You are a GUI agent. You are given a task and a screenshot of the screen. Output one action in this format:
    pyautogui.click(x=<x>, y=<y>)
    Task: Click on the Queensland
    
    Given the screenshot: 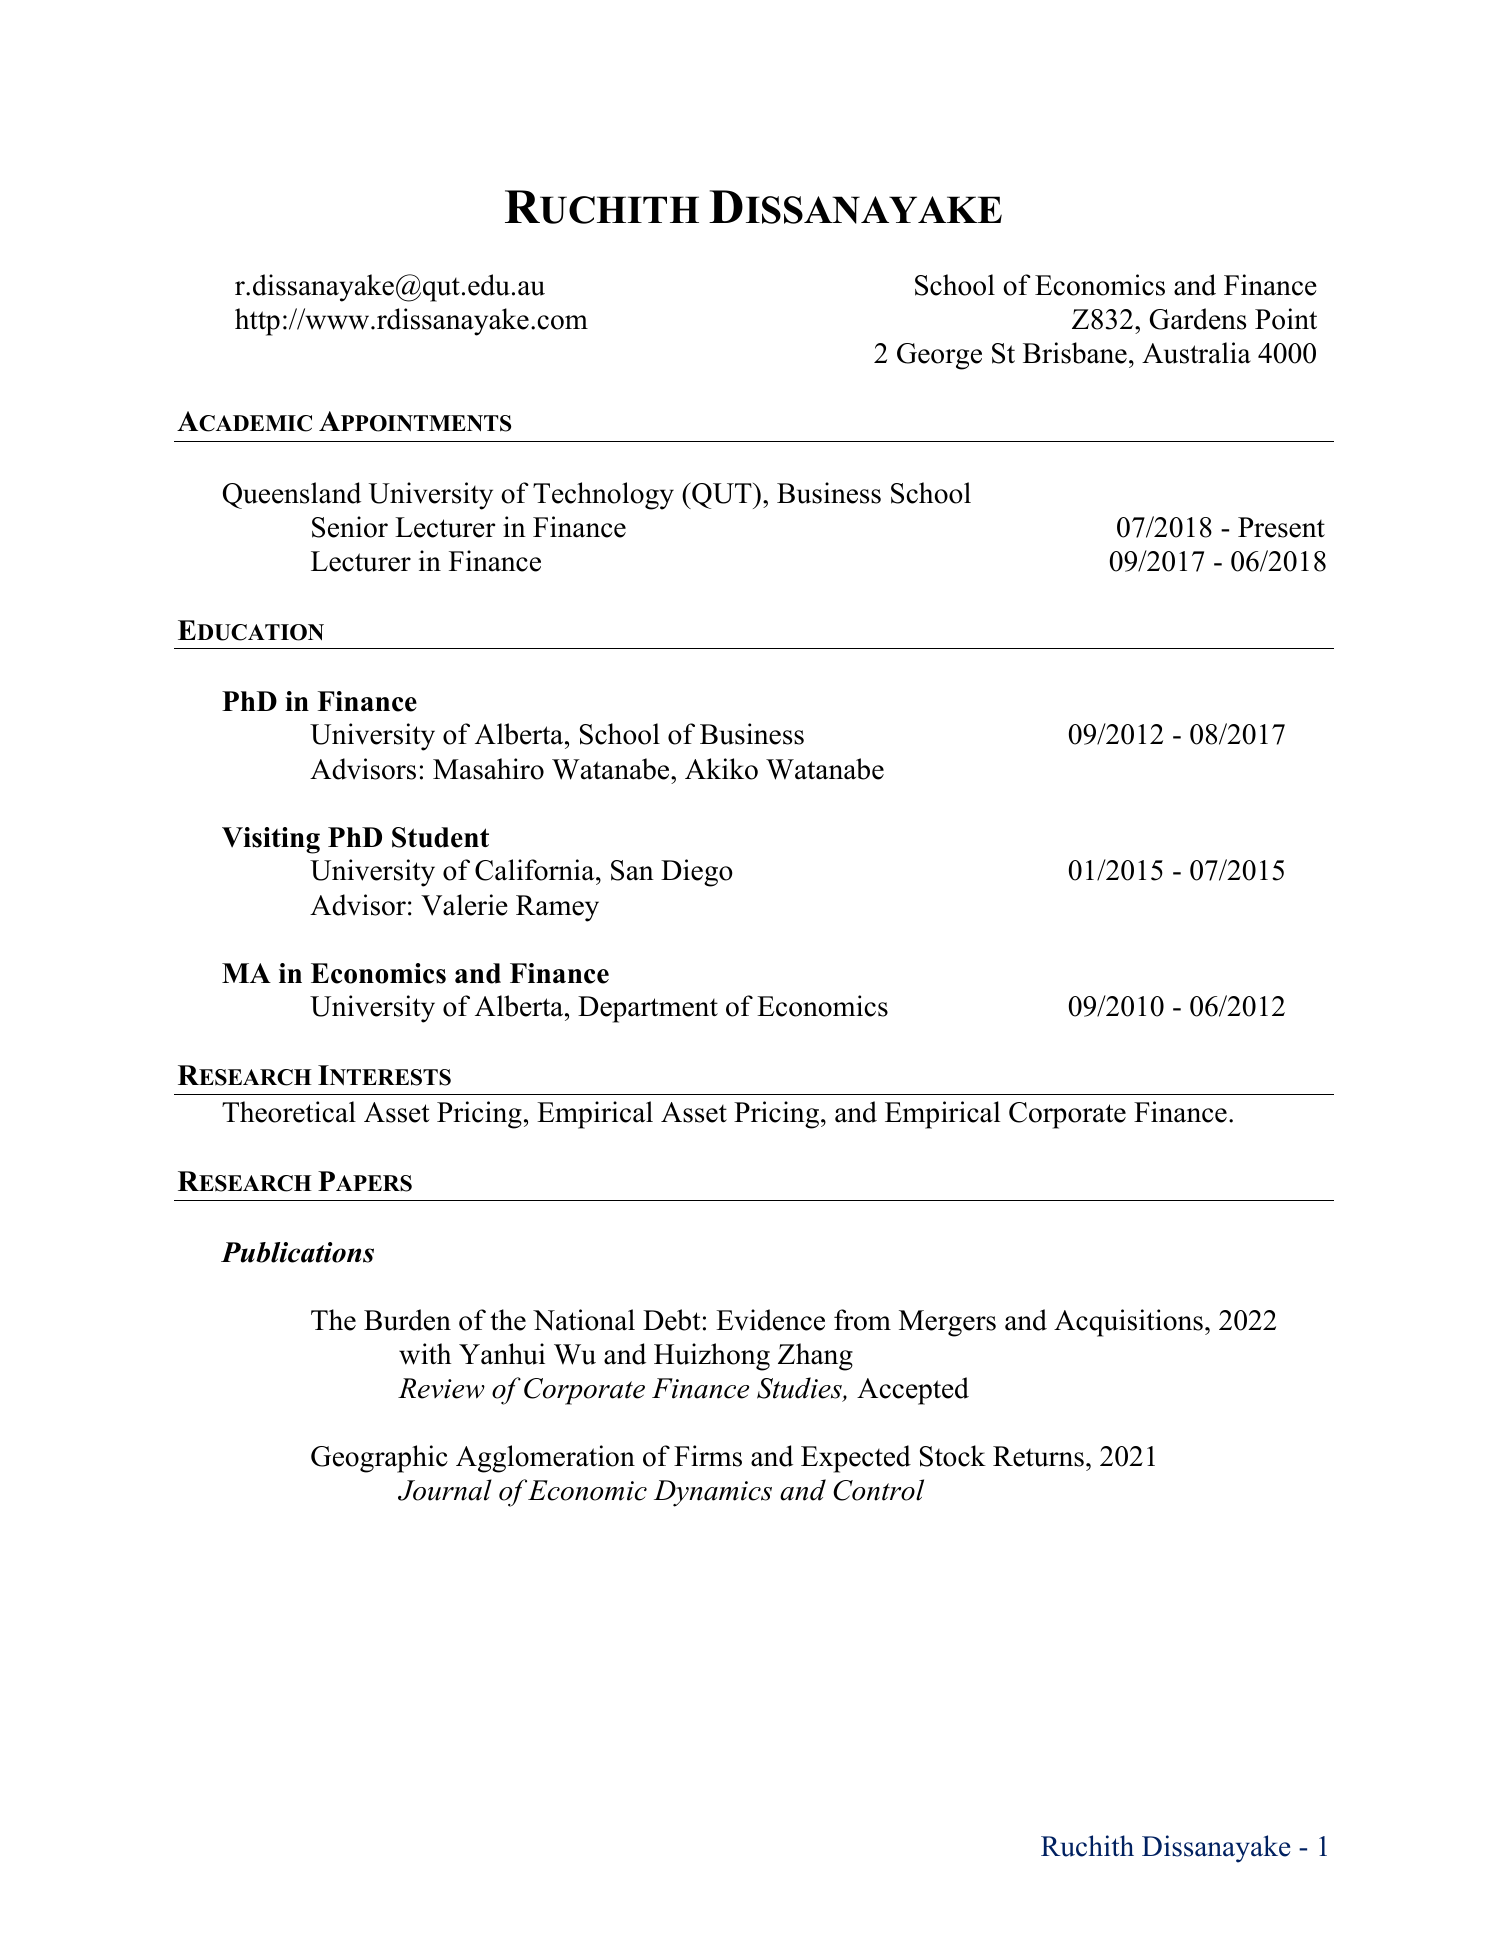 What is the action you would take?
    pyautogui.click(x=292, y=495)
